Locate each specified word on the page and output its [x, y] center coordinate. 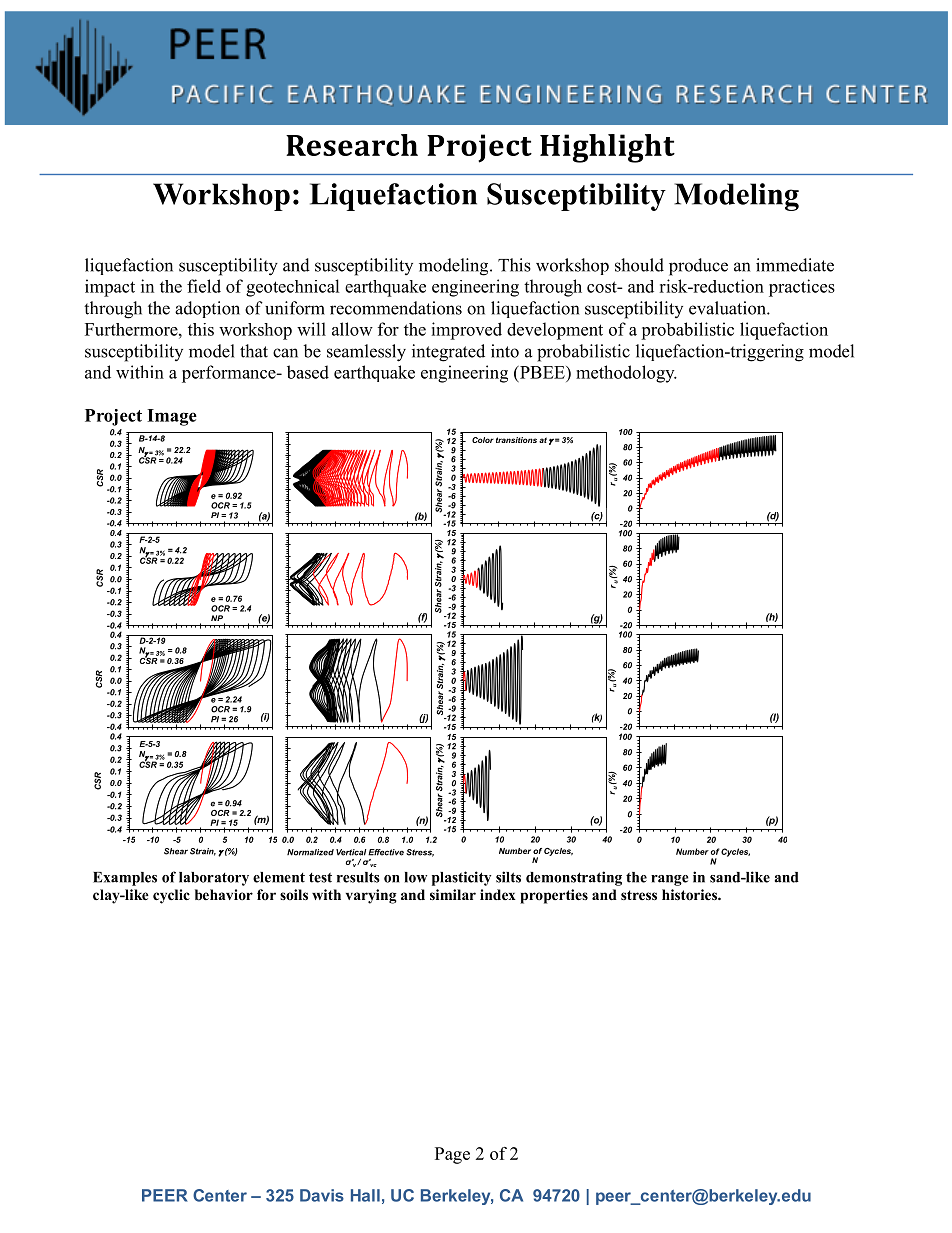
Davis [322, 1195]
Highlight [607, 148]
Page [452, 1155]
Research [352, 145]
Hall [365, 1195]
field [204, 286]
